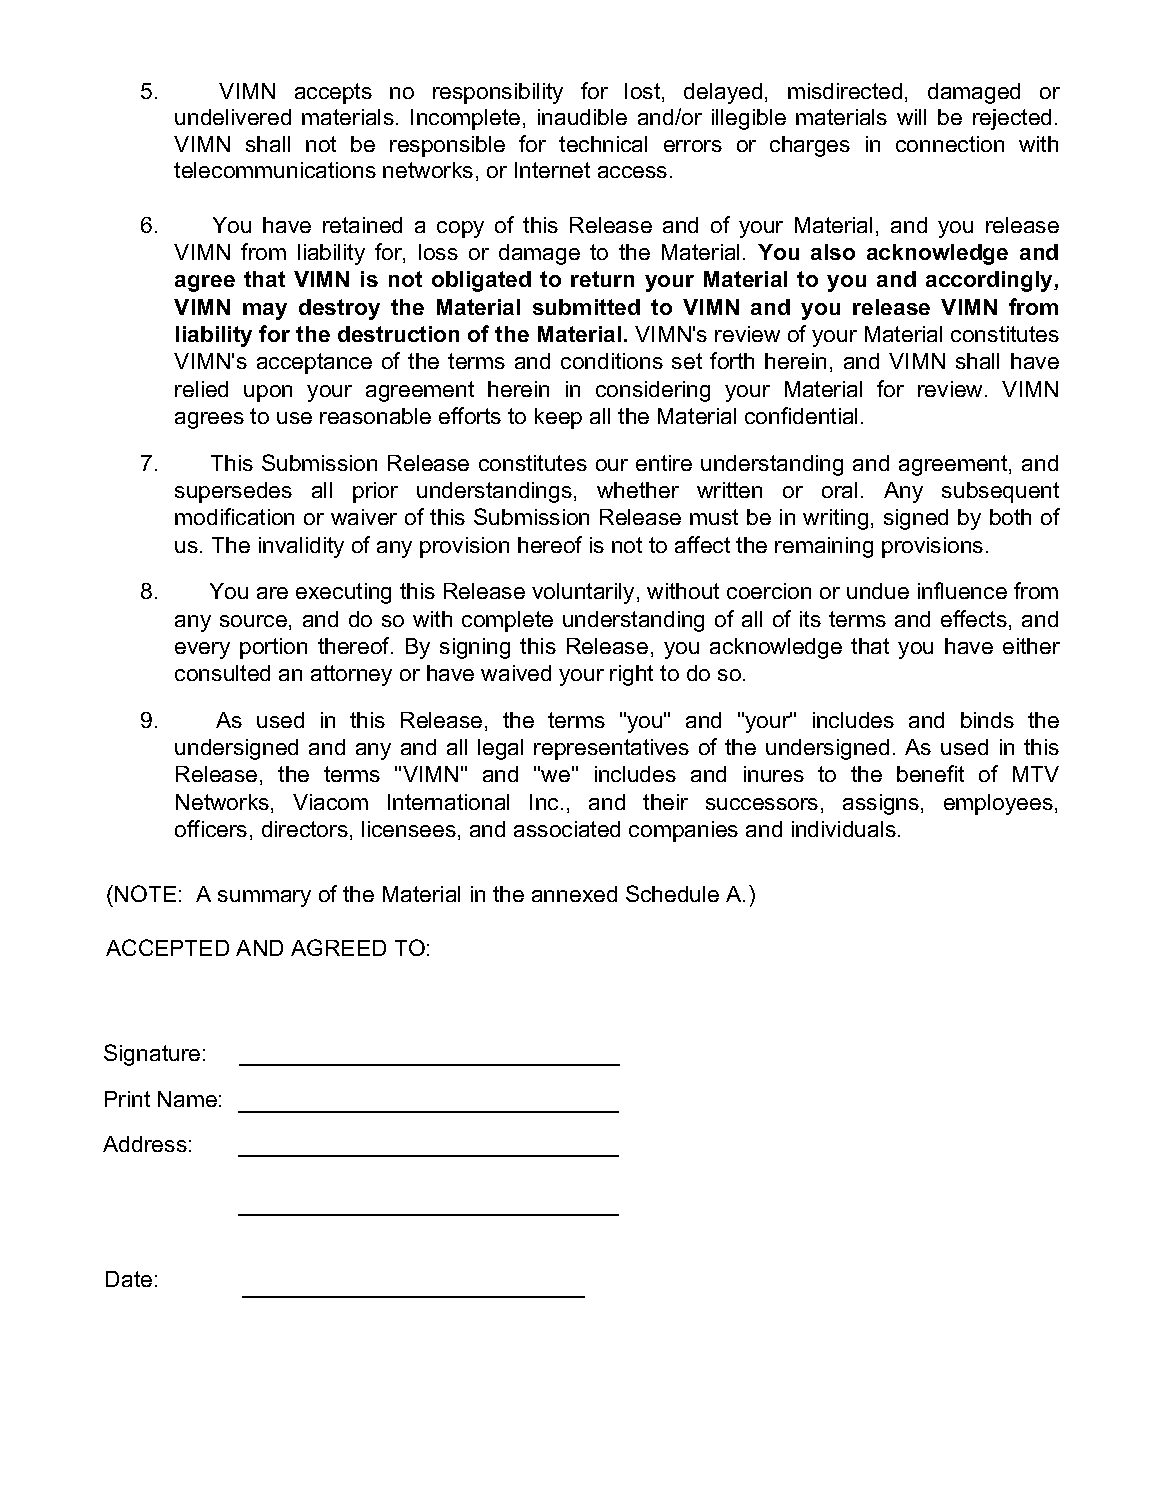  What do you see at coordinates (801, 415) in the screenshot?
I see `confidential` at bounding box center [801, 415].
